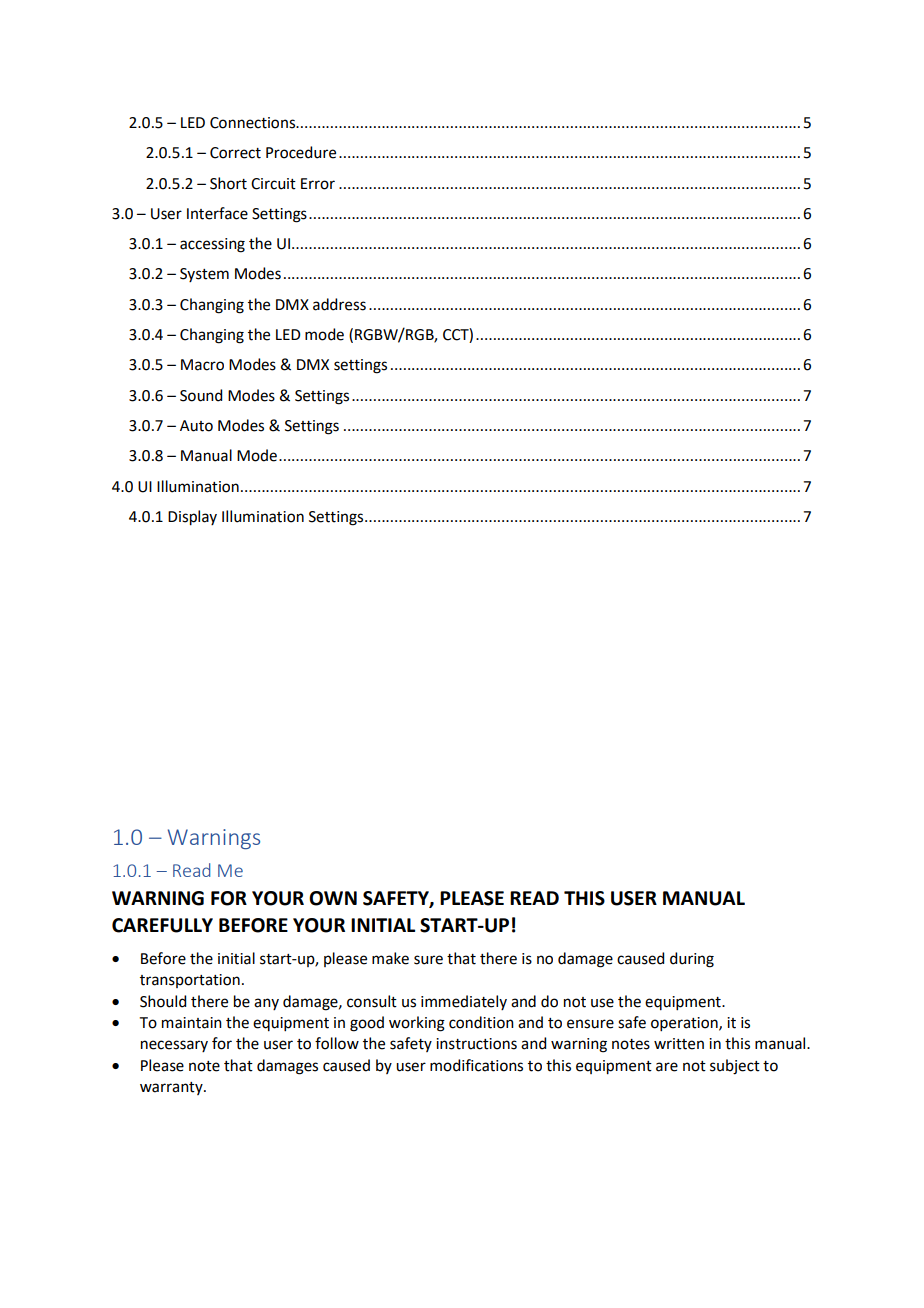 This screenshot has height=1308, width=924. Describe the element at coordinates (228, 183) in the screenshot. I see `Short` at that location.
